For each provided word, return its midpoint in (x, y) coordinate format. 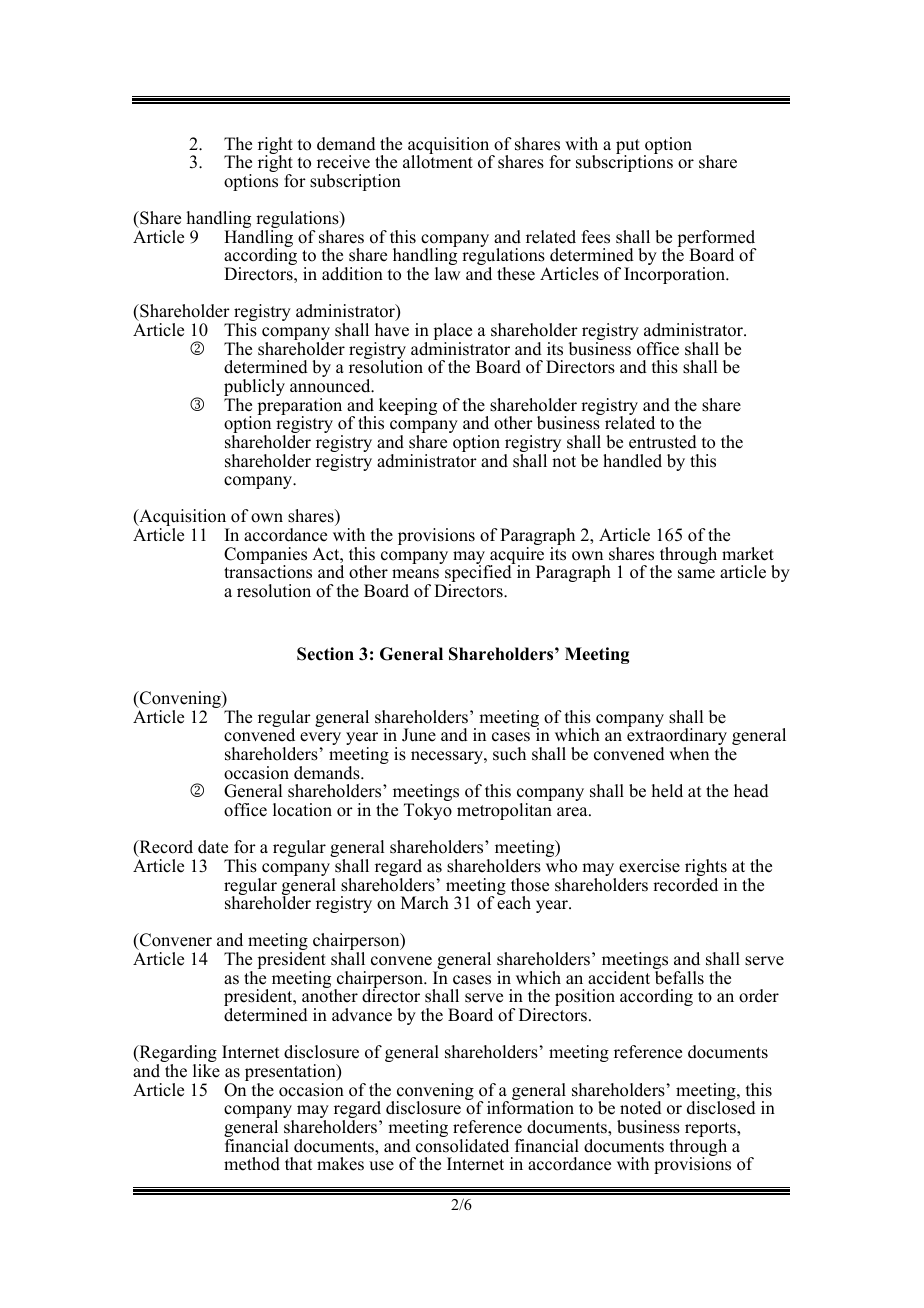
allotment (438, 161)
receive (343, 162)
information (530, 1107)
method (252, 1164)
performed (717, 240)
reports (711, 1131)
